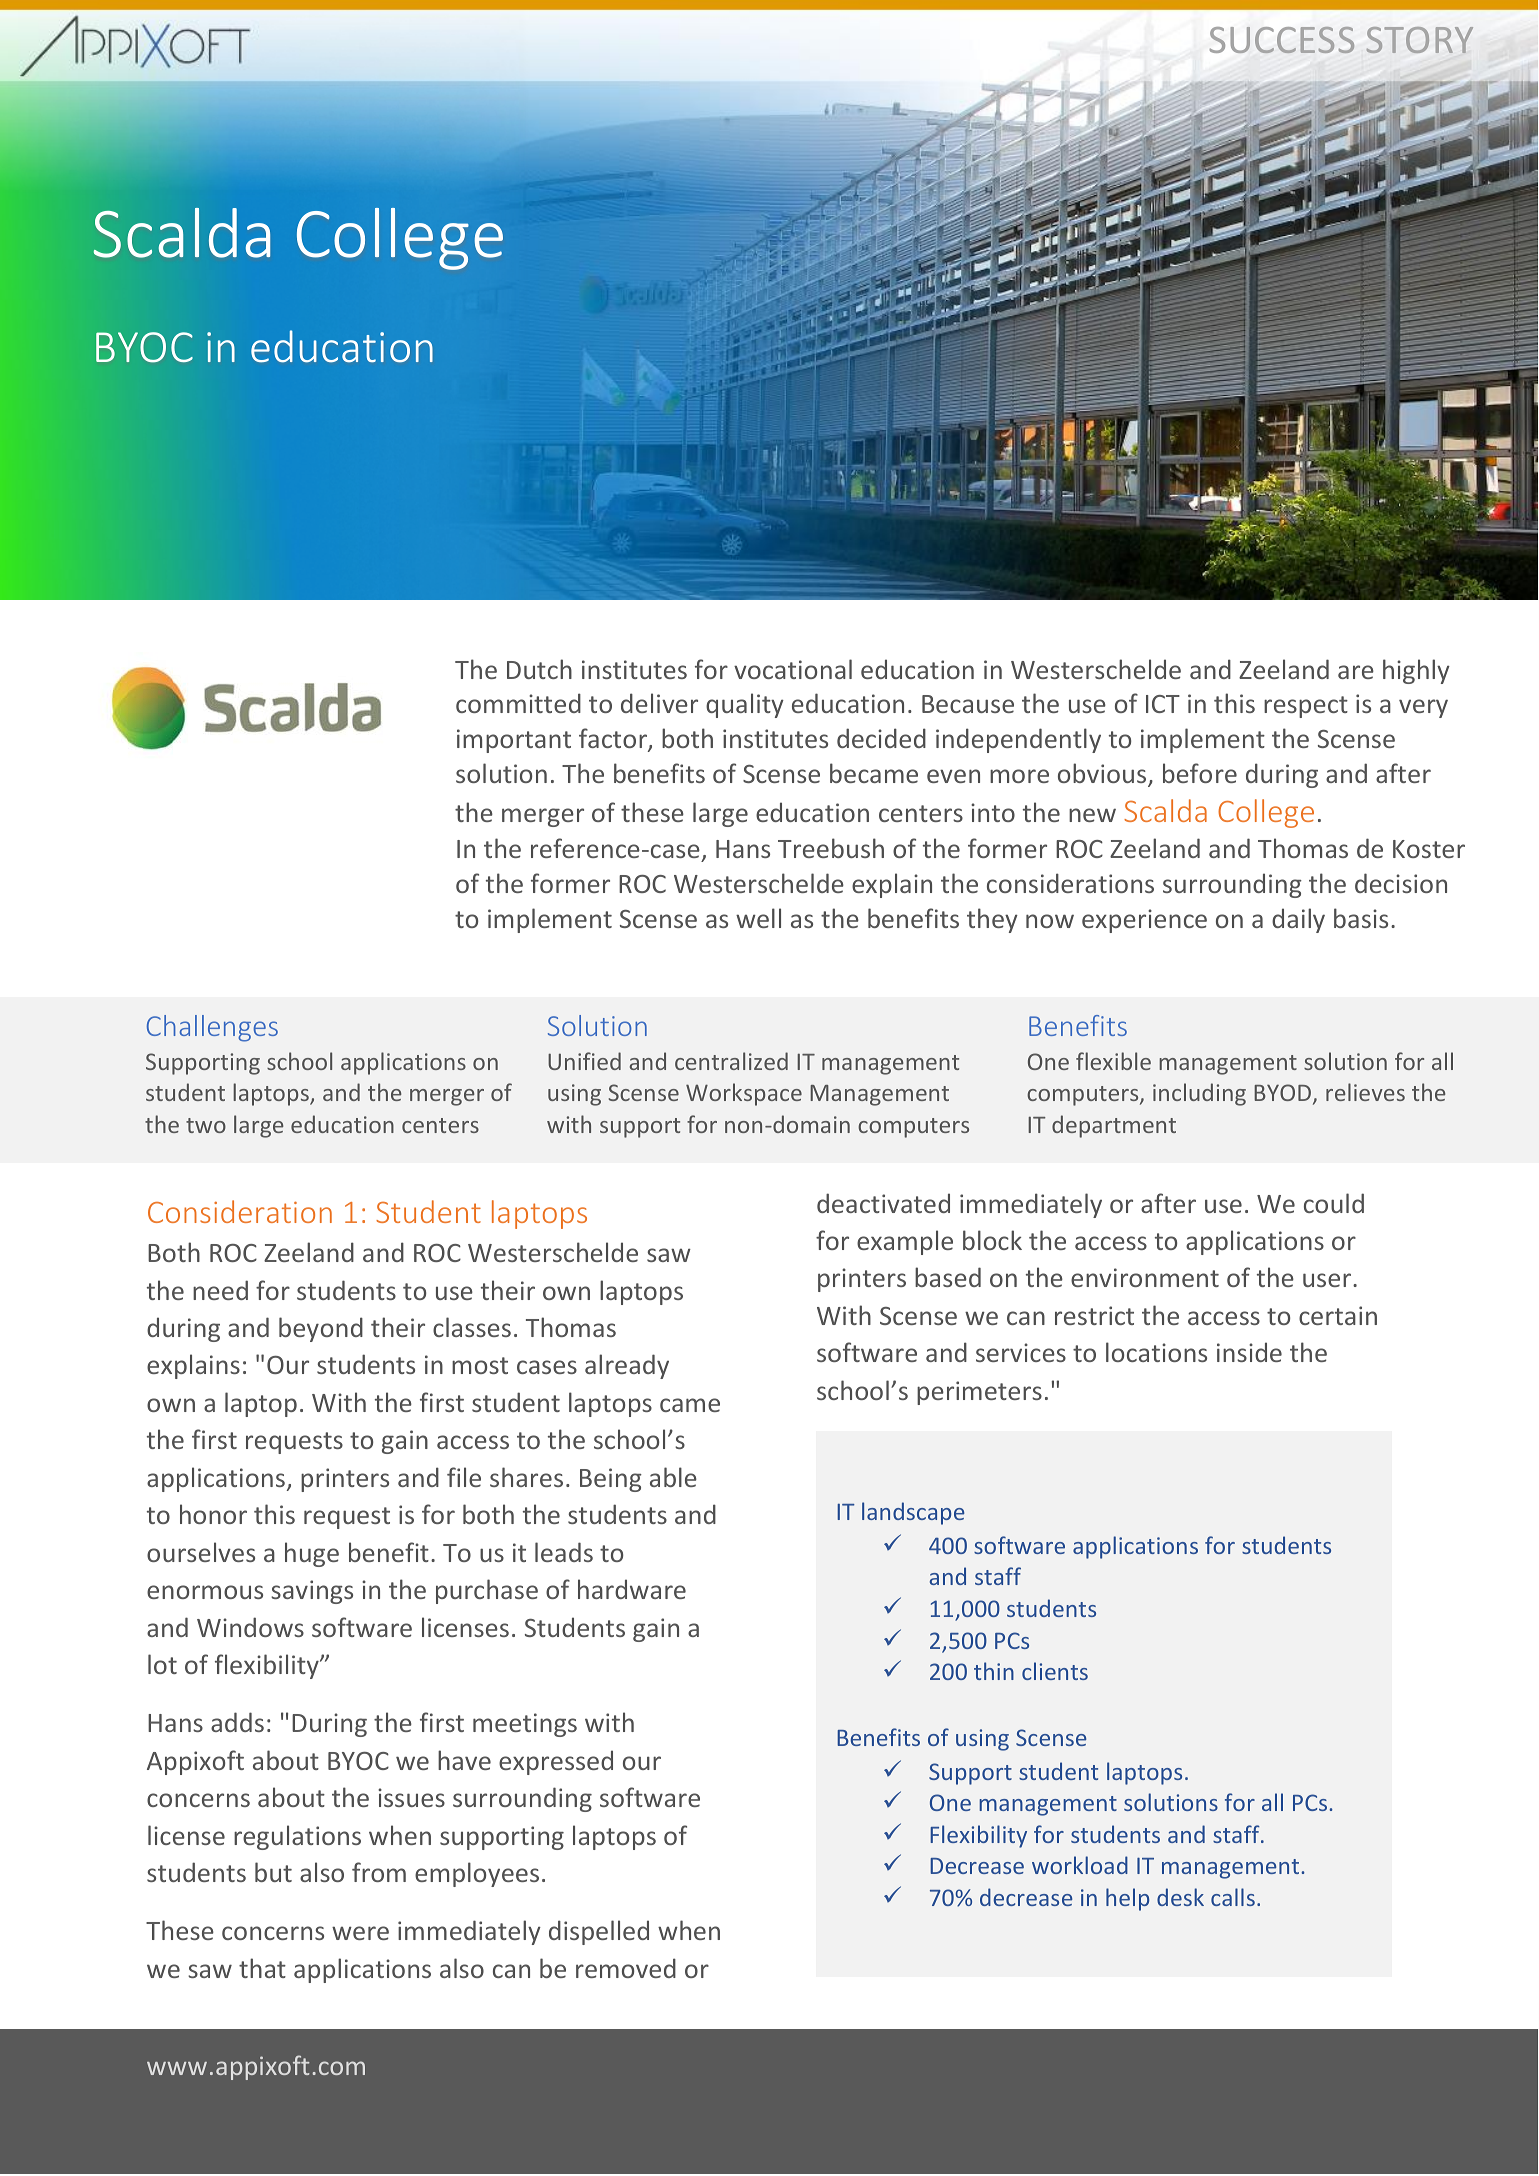  What do you see at coordinates (731, 1061) in the image?
I see `centralized` at bounding box center [731, 1061].
